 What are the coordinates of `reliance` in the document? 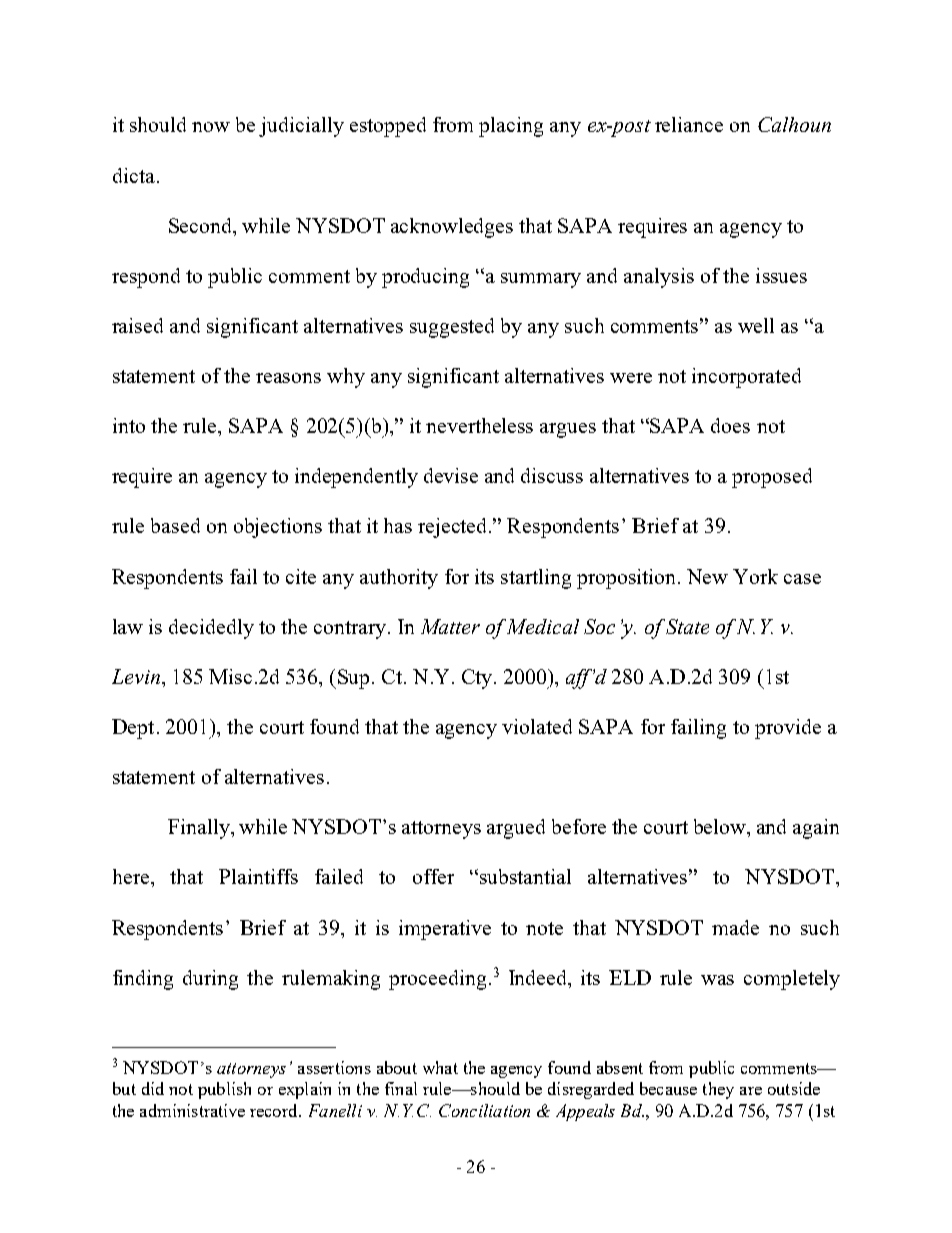 It's located at (689, 124).
